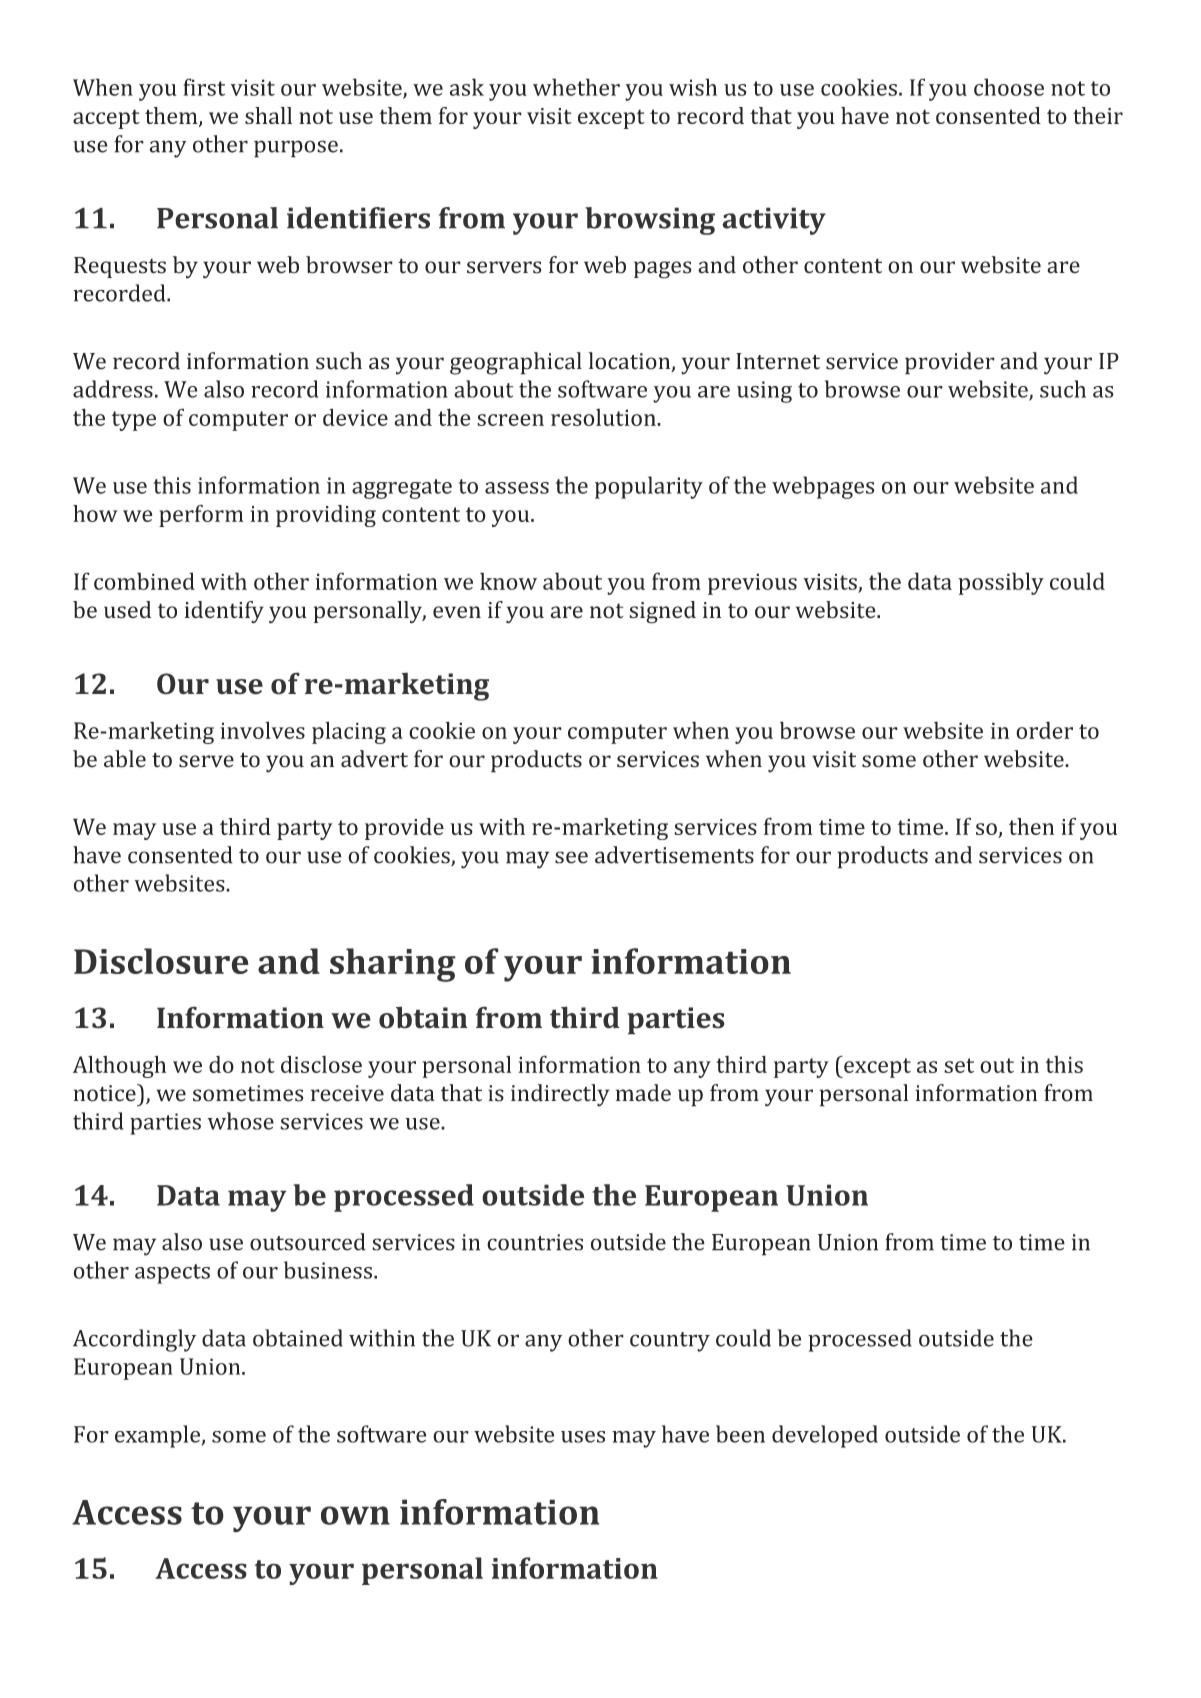  I want to click on choose, so click(1009, 87).
